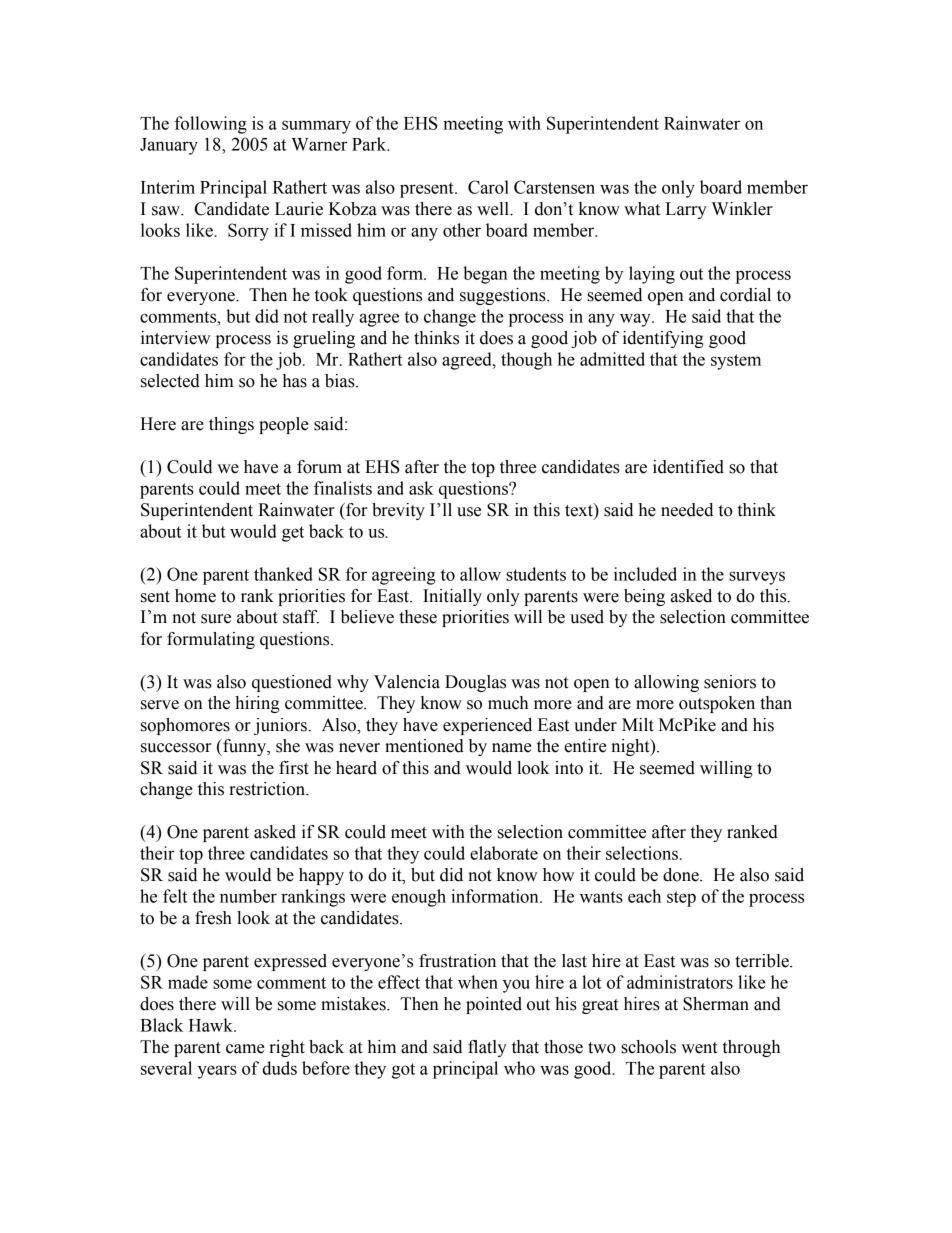 The height and width of the image is (1233, 952). What do you see at coordinates (682, 875) in the image?
I see `done` at bounding box center [682, 875].
